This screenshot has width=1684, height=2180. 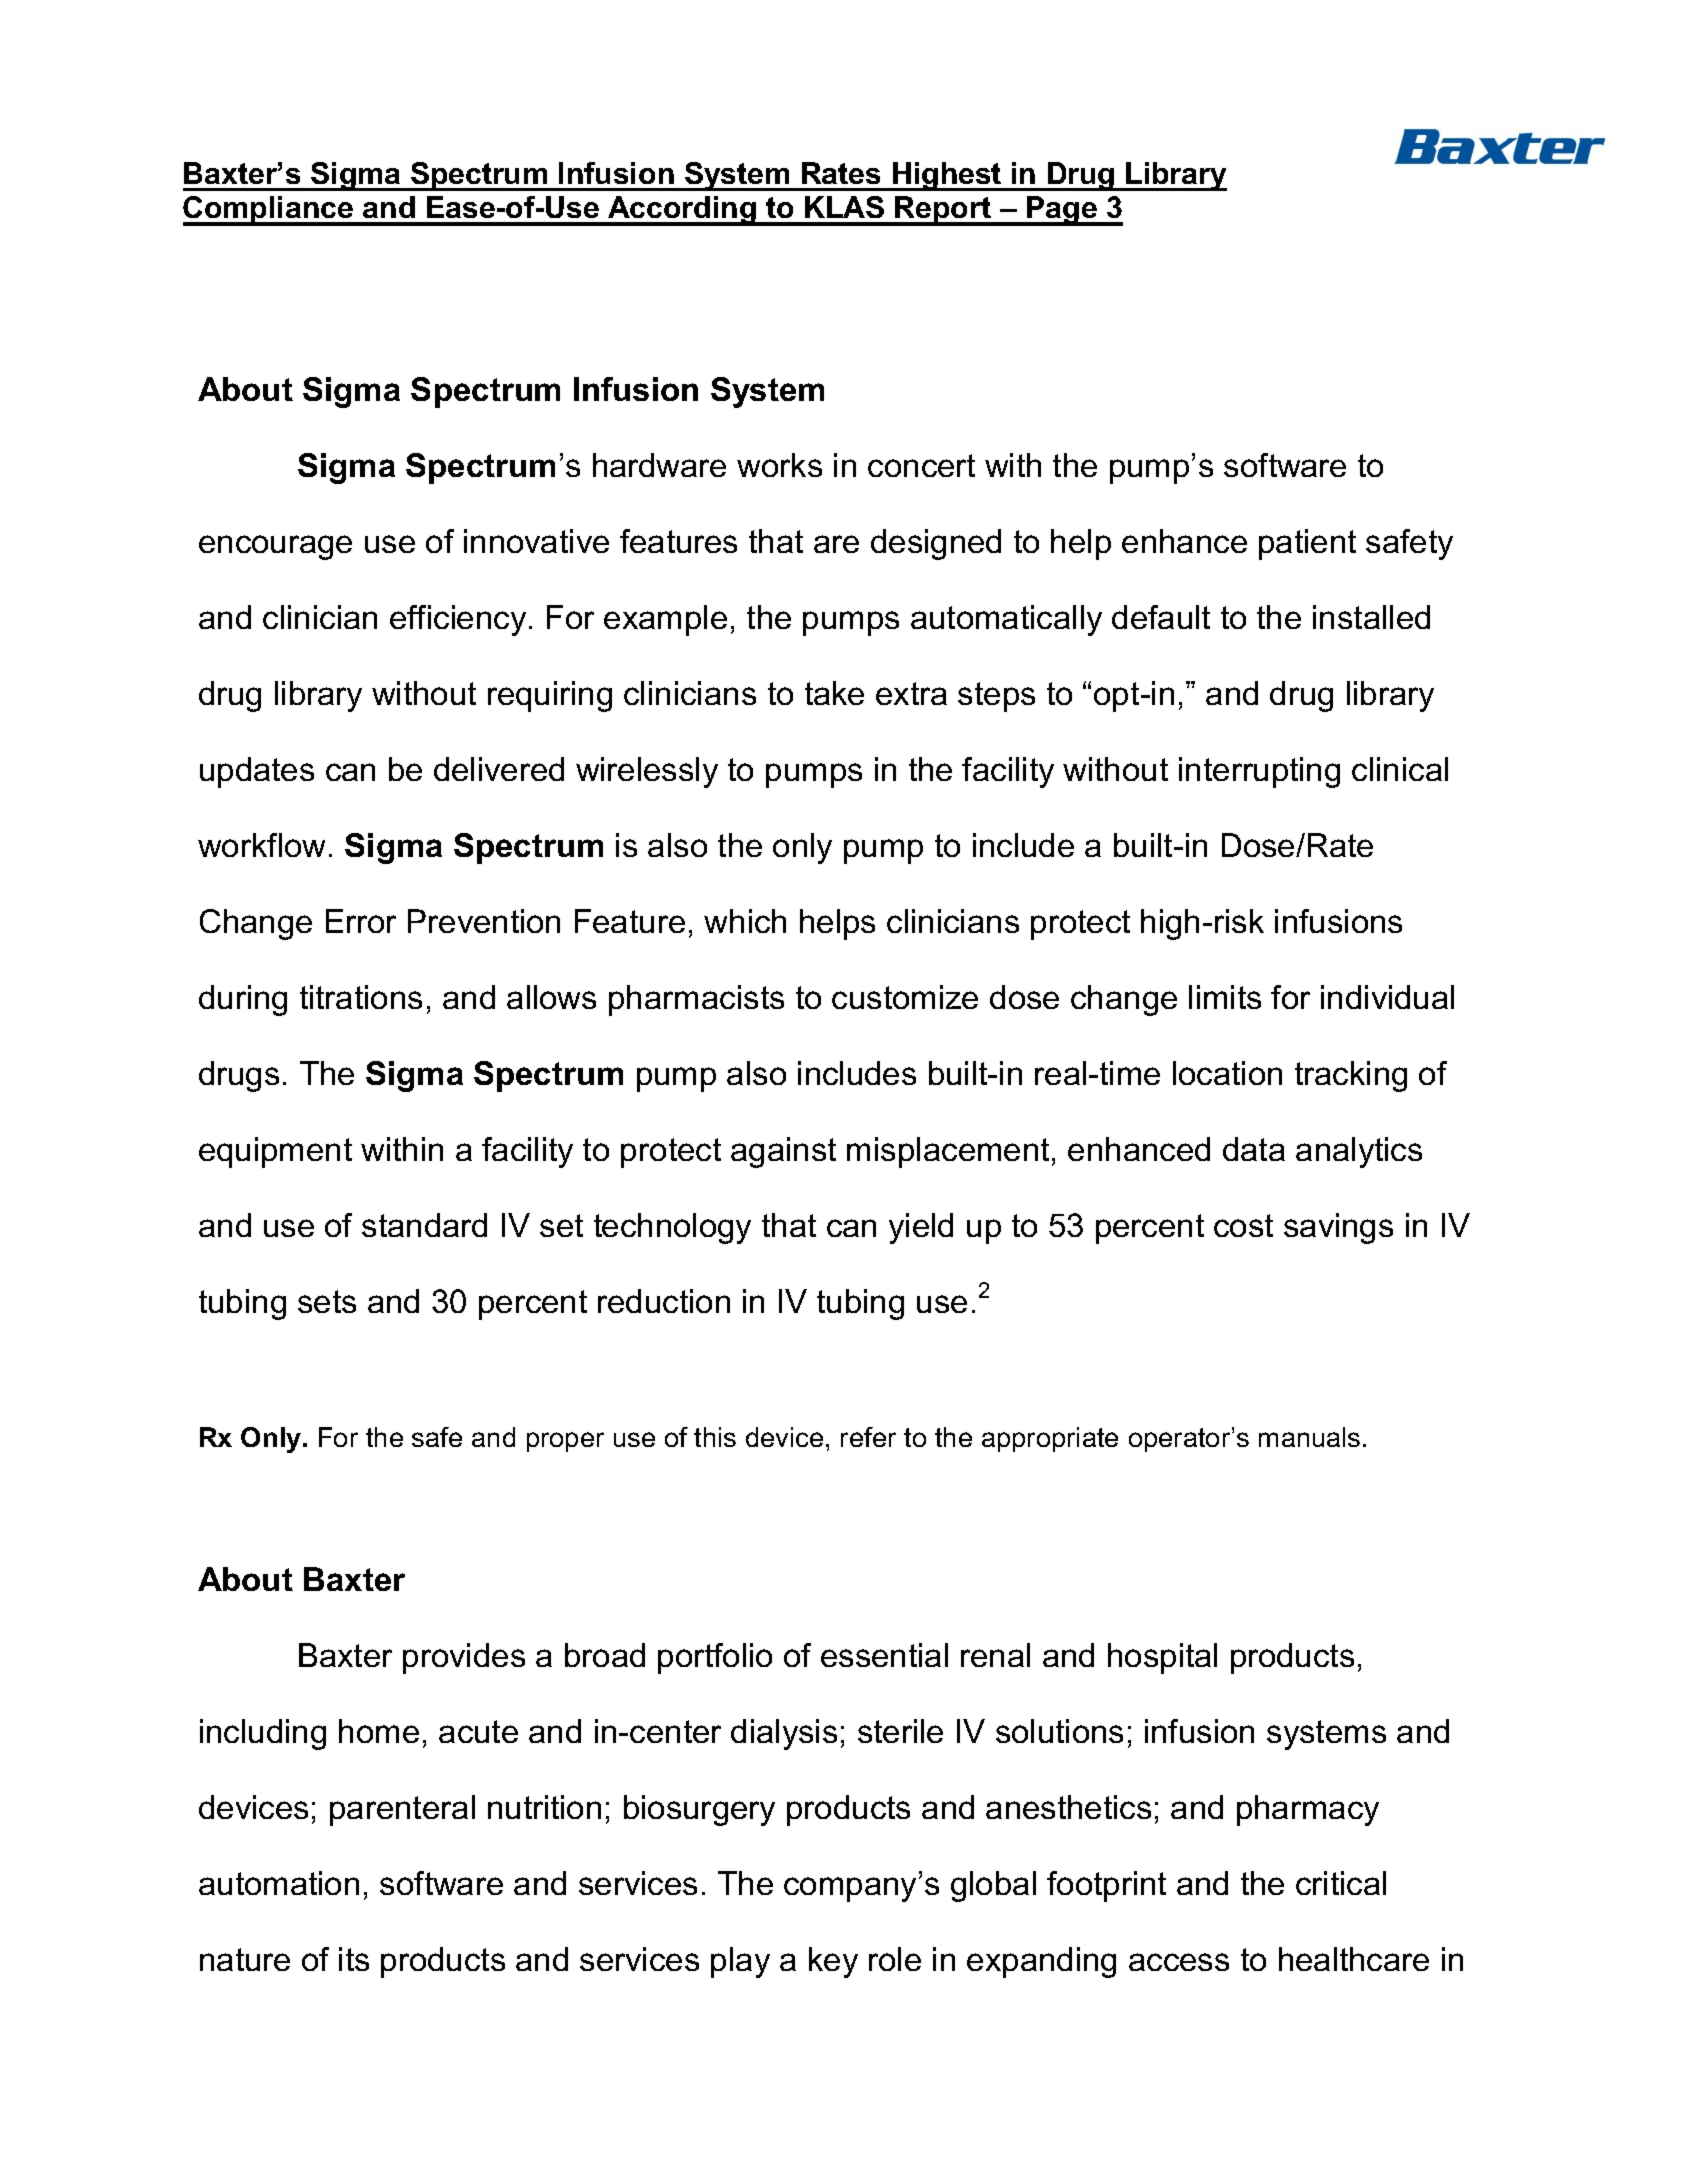 What do you see at coordinates (269, 211) in the screenshot?
I see `Compliance` at bounding box center [269, 211].
